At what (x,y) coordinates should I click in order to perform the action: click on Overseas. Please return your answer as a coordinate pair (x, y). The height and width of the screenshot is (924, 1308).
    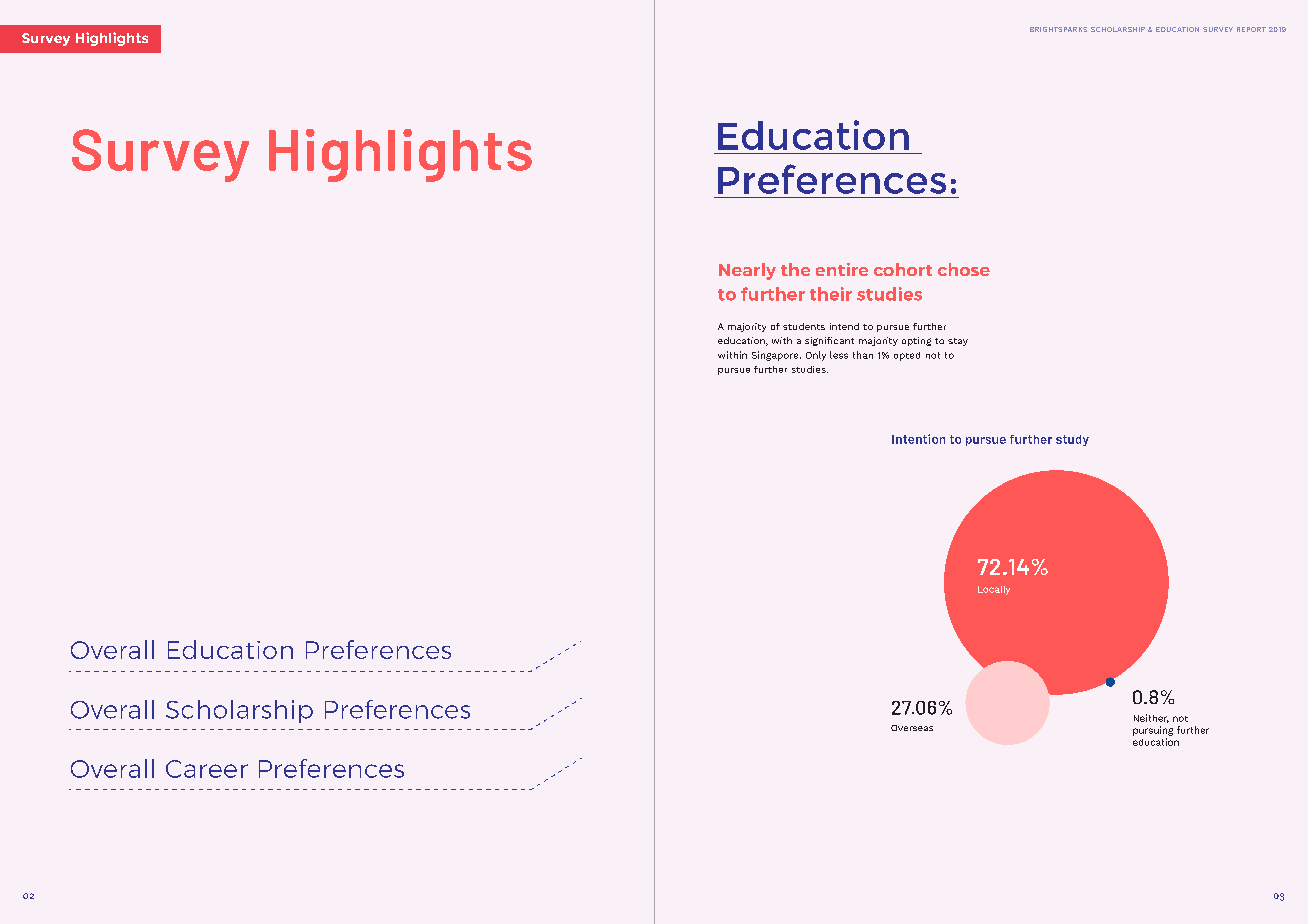
    Looking at the image, I should click on (912, 728).
